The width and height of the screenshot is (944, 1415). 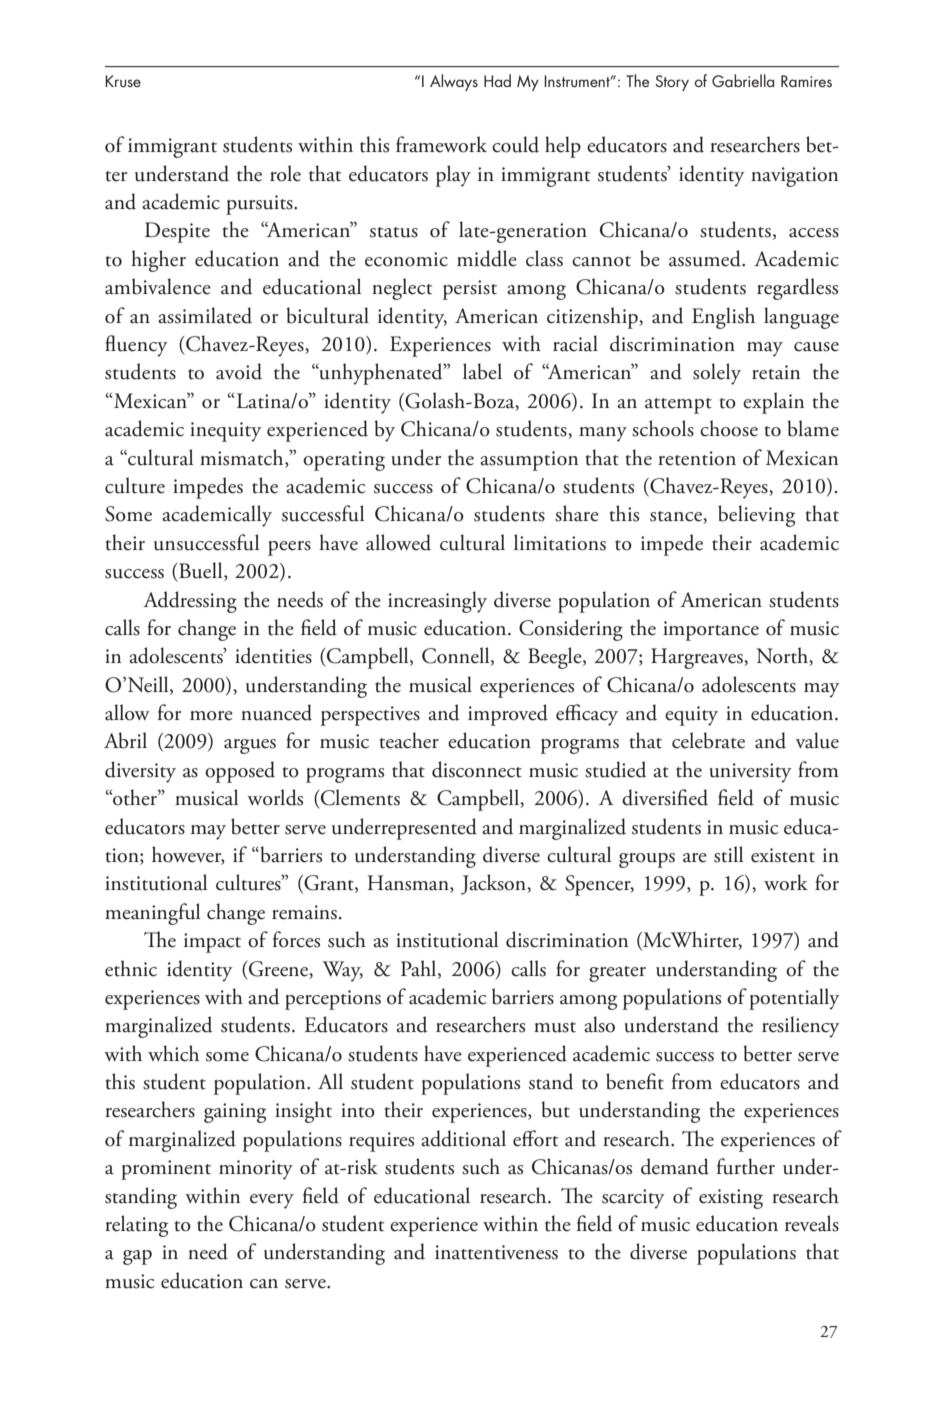 What do you see at coordinates (743, 80) in the screenshot?
I see `Gabriella` at bounding box center [743, 80].
